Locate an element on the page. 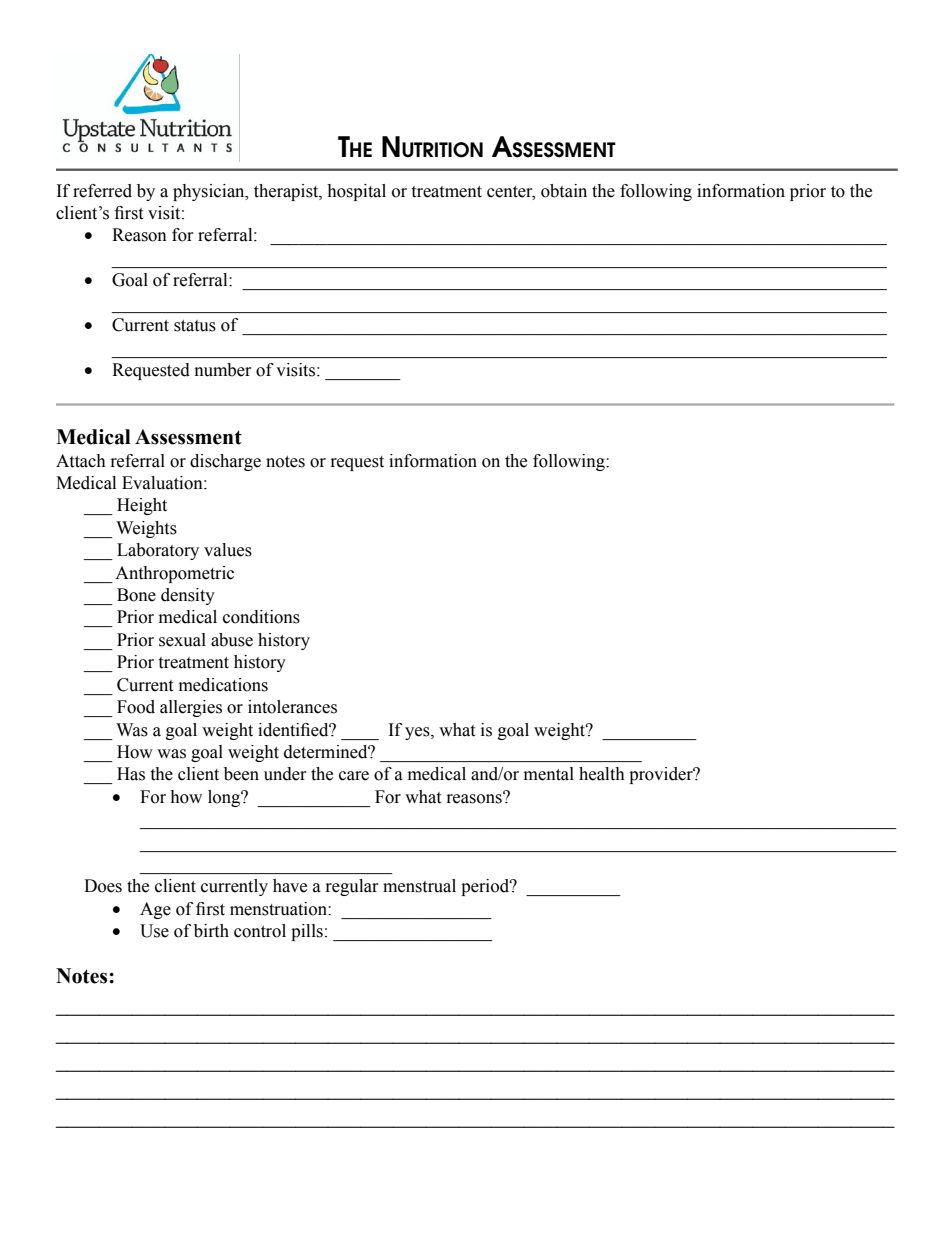 This document has height=1233, width=952. Age is located at coordinates (155, 910).
